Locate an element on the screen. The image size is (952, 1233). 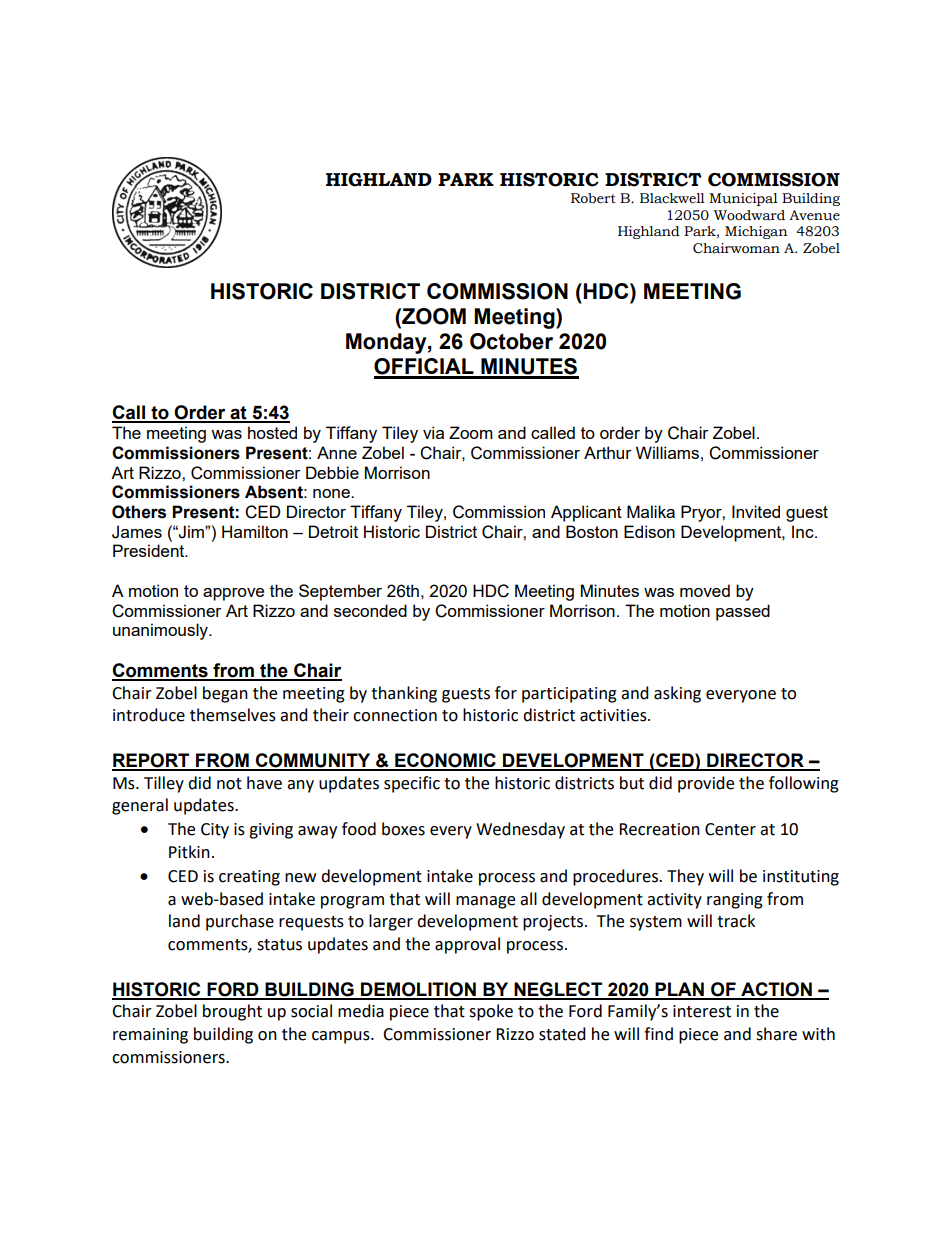
passed is located at coordinates (743, 612).
